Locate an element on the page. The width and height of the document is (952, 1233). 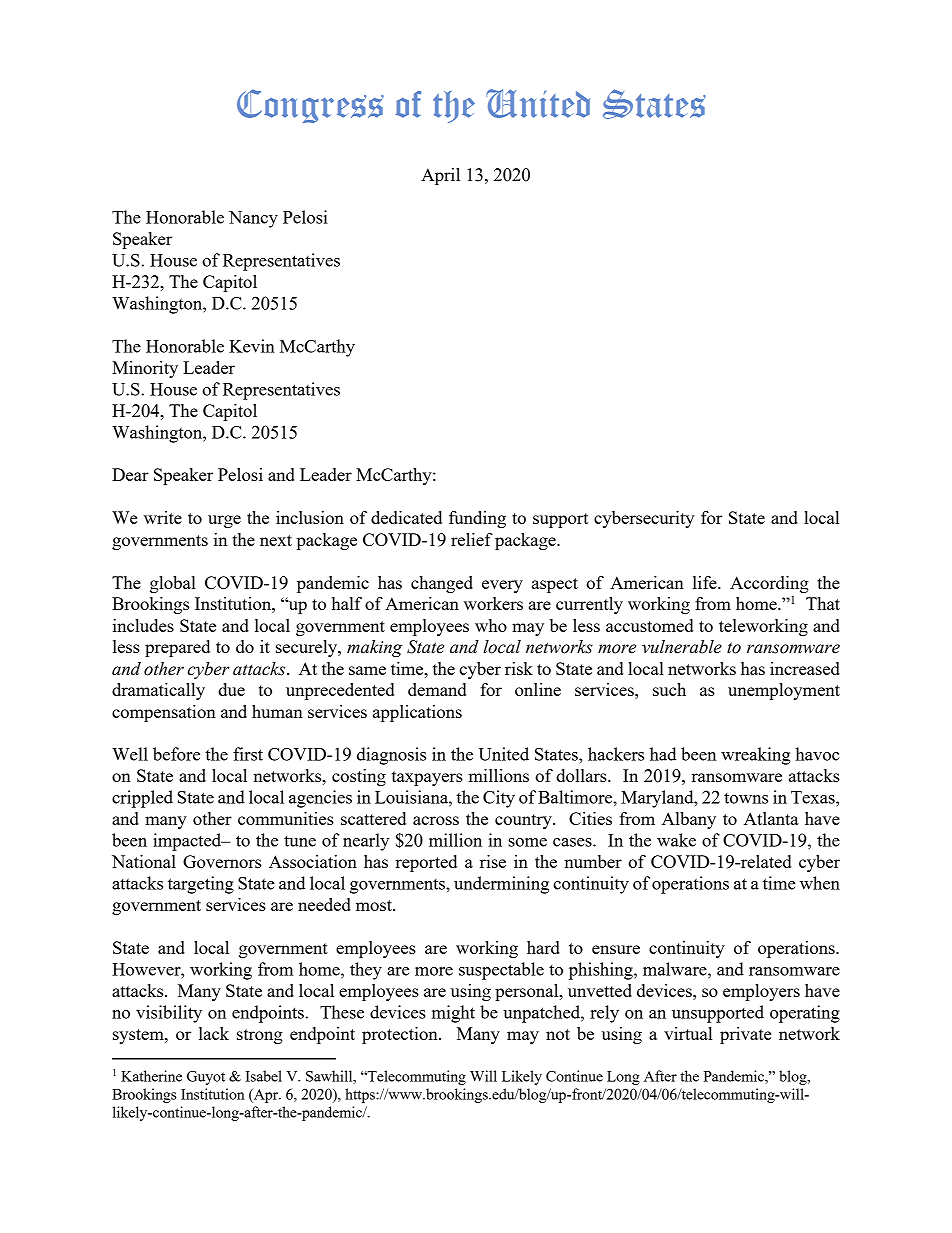
Kevin is located at coordinates (252, 346).
